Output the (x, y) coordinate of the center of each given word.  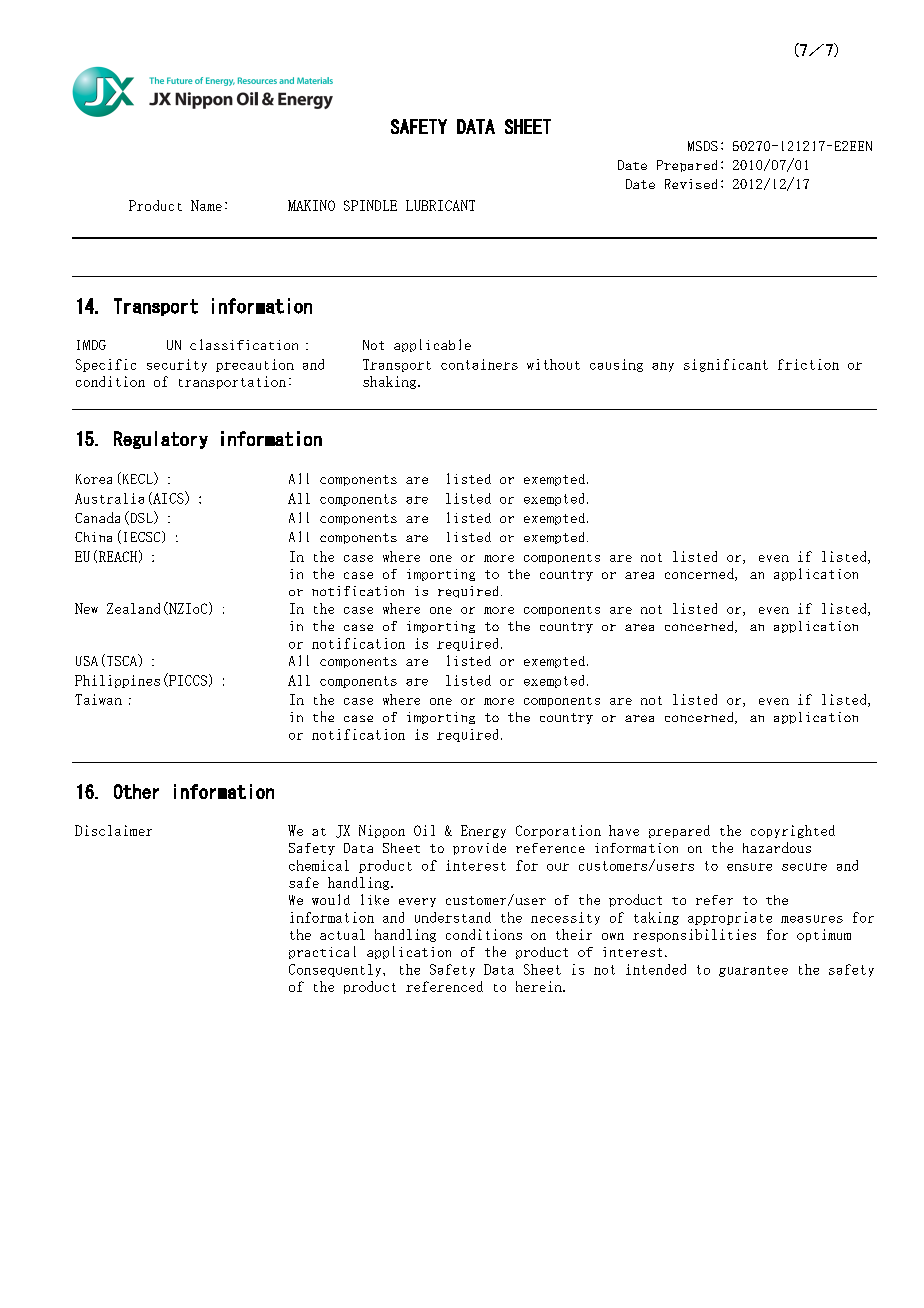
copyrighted (793, 831)
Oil (424, 830)
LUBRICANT (440, 205)
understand (453, 917)
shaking (391, 382)
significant (726, 365)
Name (206, 205)
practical (322, 952)
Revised (691, 184)
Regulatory (161, 440)
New (86, 608)
